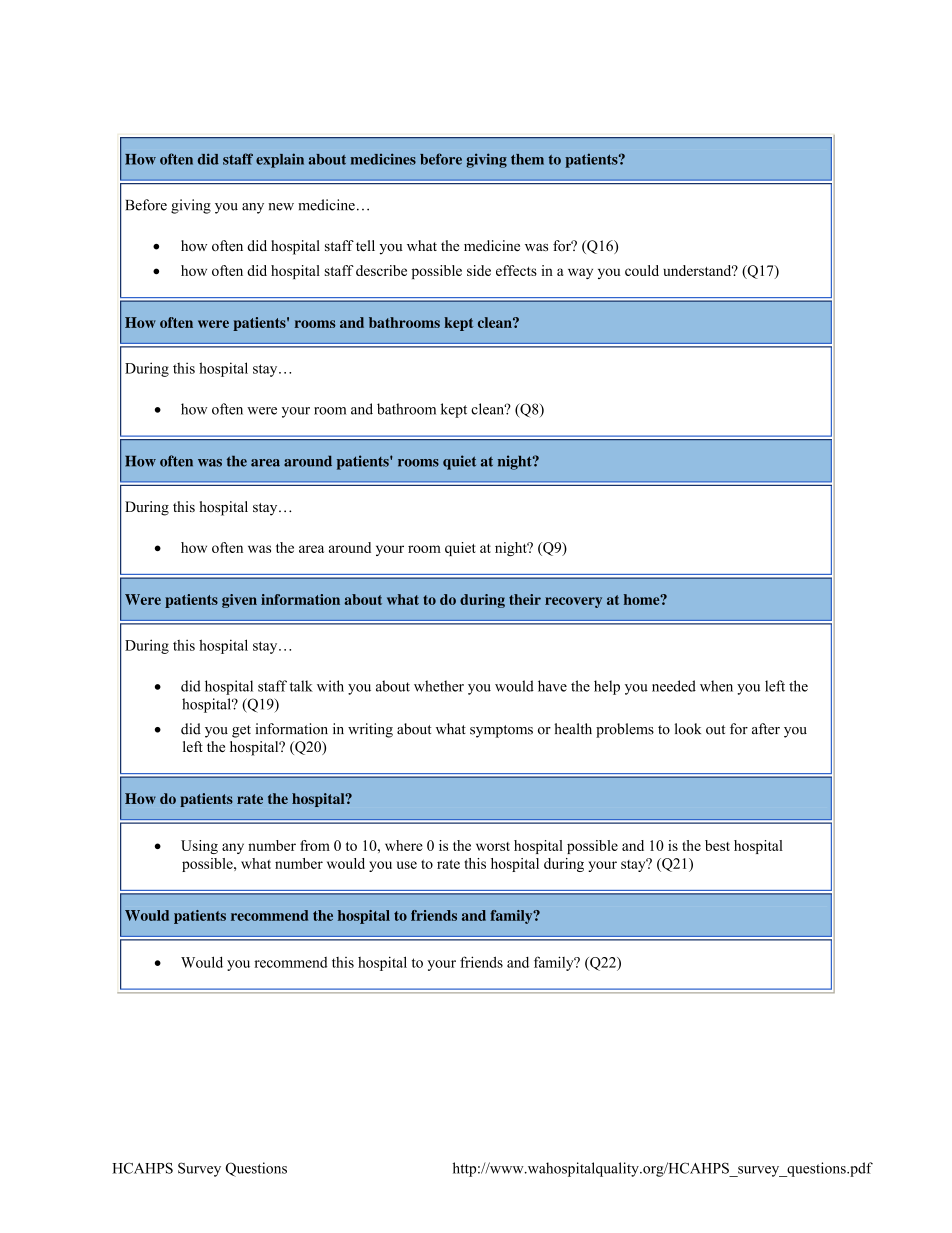  I want to click on could, so click(642, 270).
